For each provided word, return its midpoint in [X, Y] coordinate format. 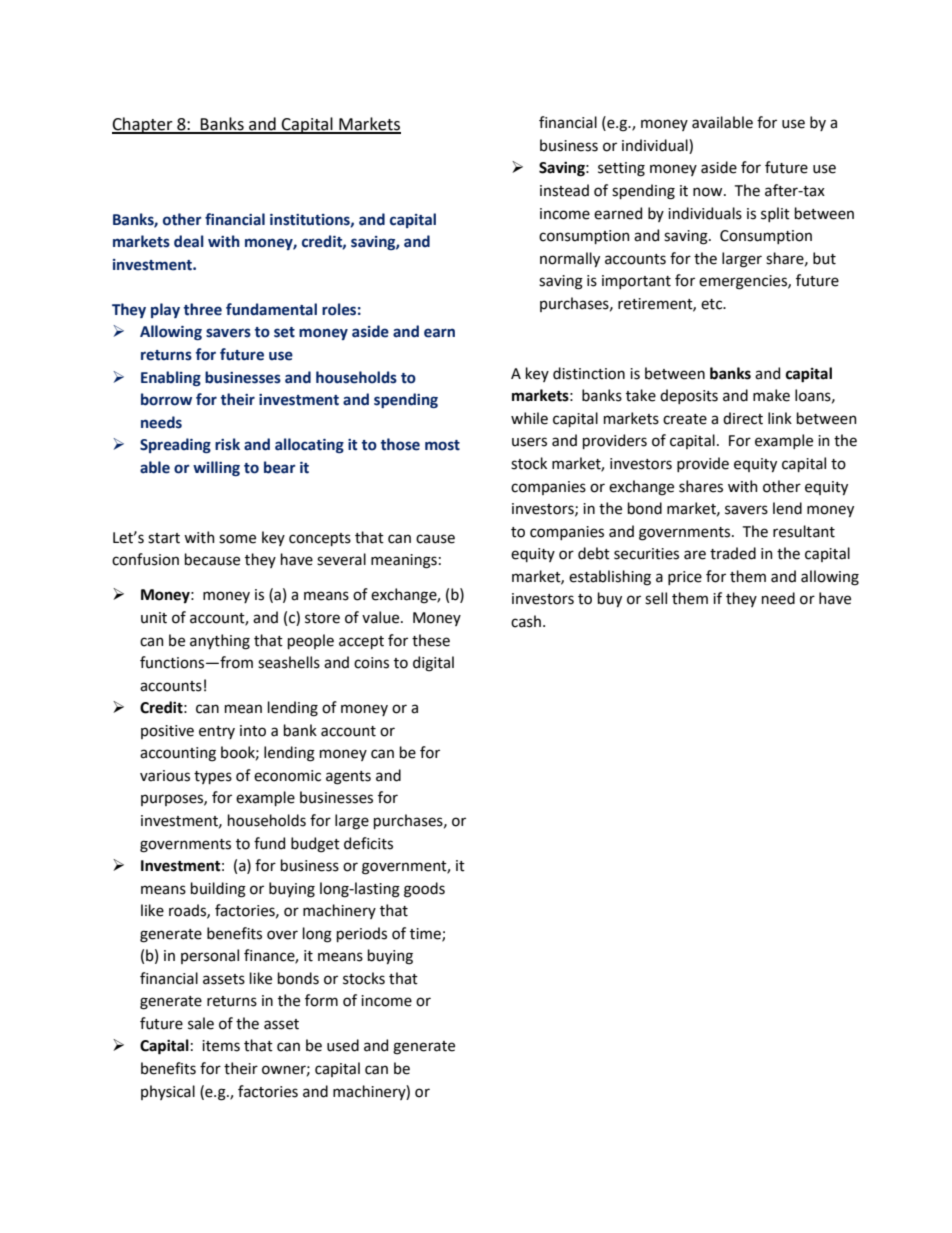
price [685, 578]
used [343, 1045]
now [709, 192]
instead [564, 190]
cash [526, 621]
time [426, 934]
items [221, 1046]
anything [220, 642]
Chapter [143, 125]
